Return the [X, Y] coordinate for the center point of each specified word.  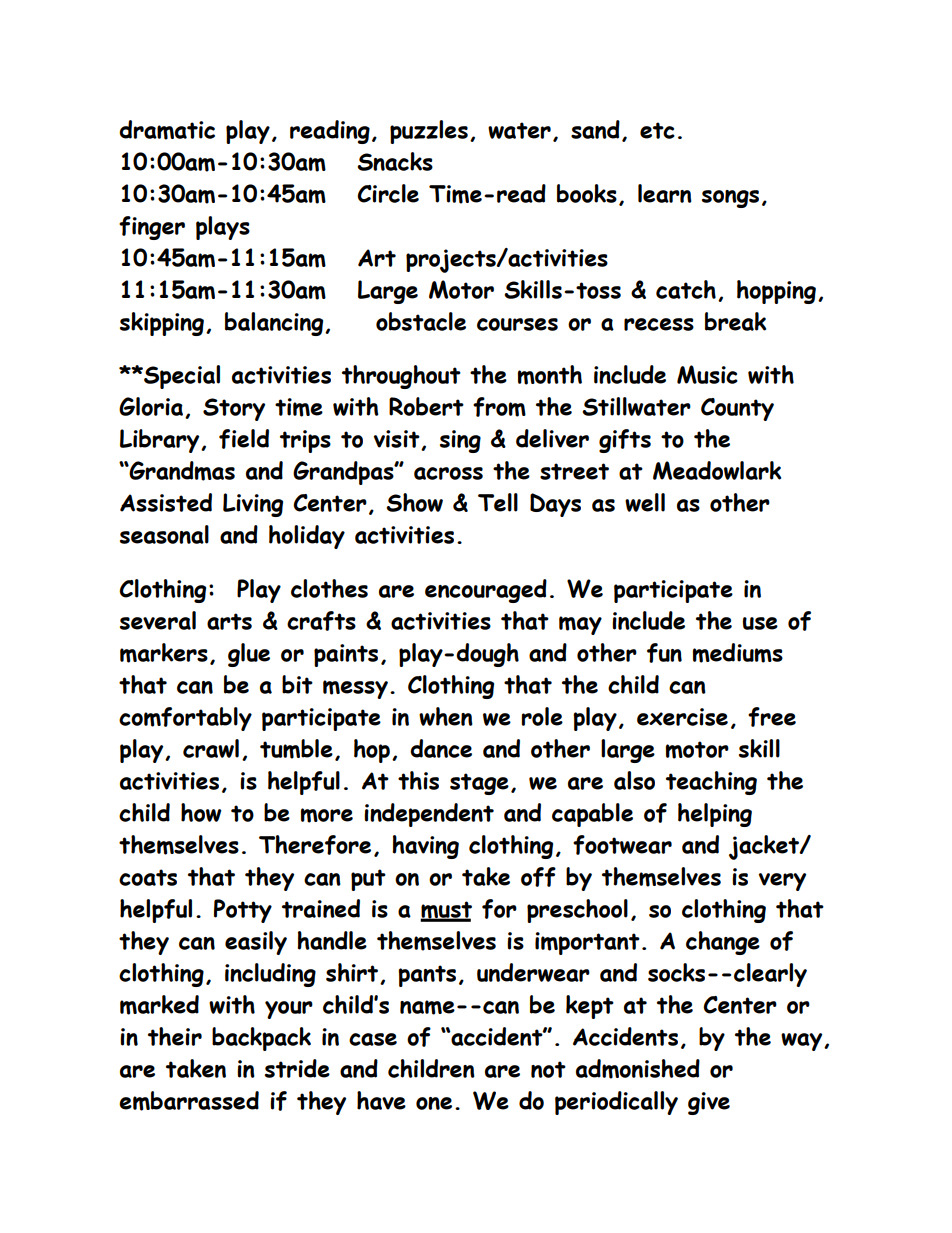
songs [730, 199]
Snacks [395, 161]
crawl [211, 748]
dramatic [167, 130]
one [434, 1103]
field [244, 439]
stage [479, 784]
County [737, 409]
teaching [711, 783]
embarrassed [189, 1101]
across [448, 473]
